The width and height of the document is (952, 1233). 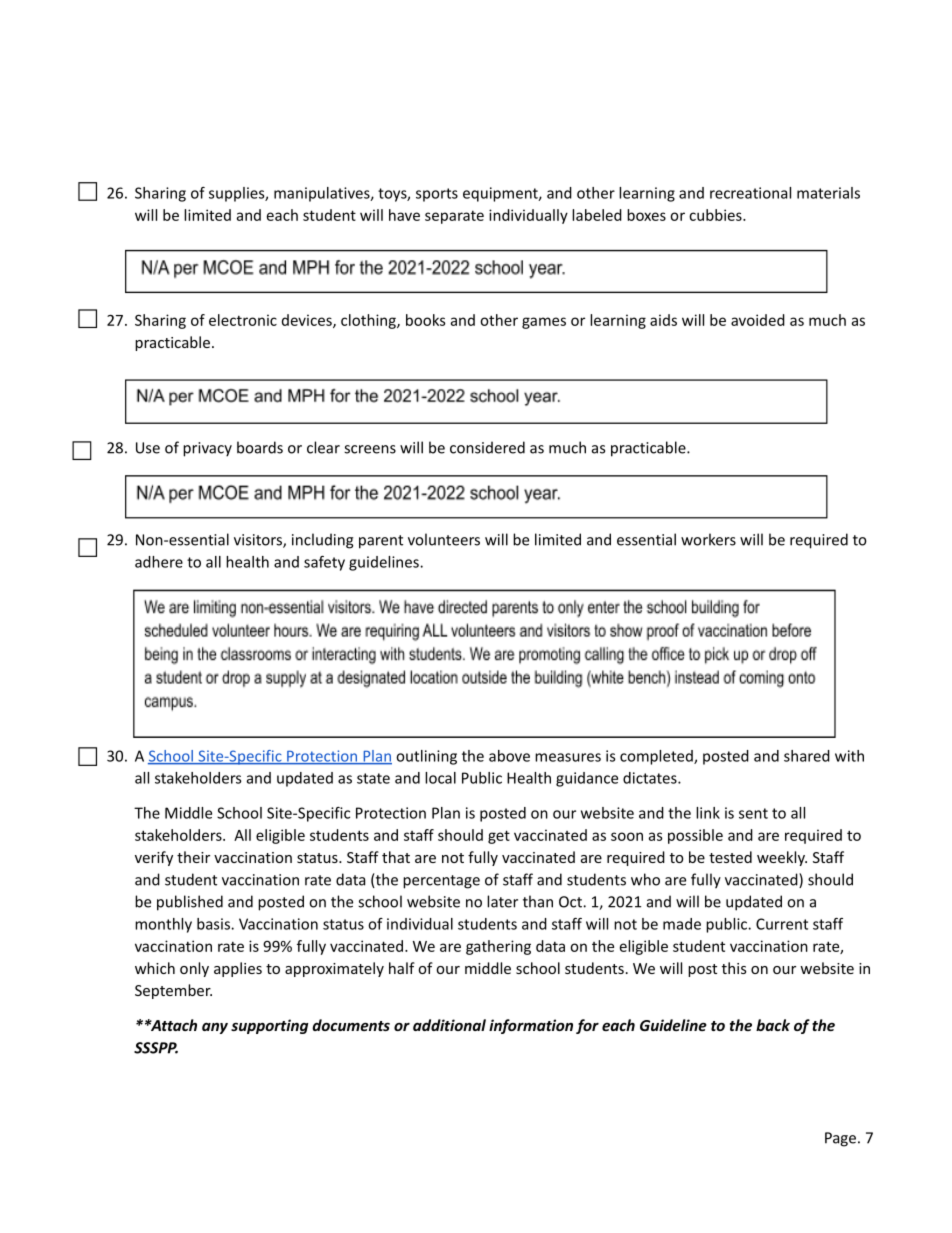 What do you see at coordinates (243, 320) in the document?
I see `electronic` at bounding box center [243, 320].
